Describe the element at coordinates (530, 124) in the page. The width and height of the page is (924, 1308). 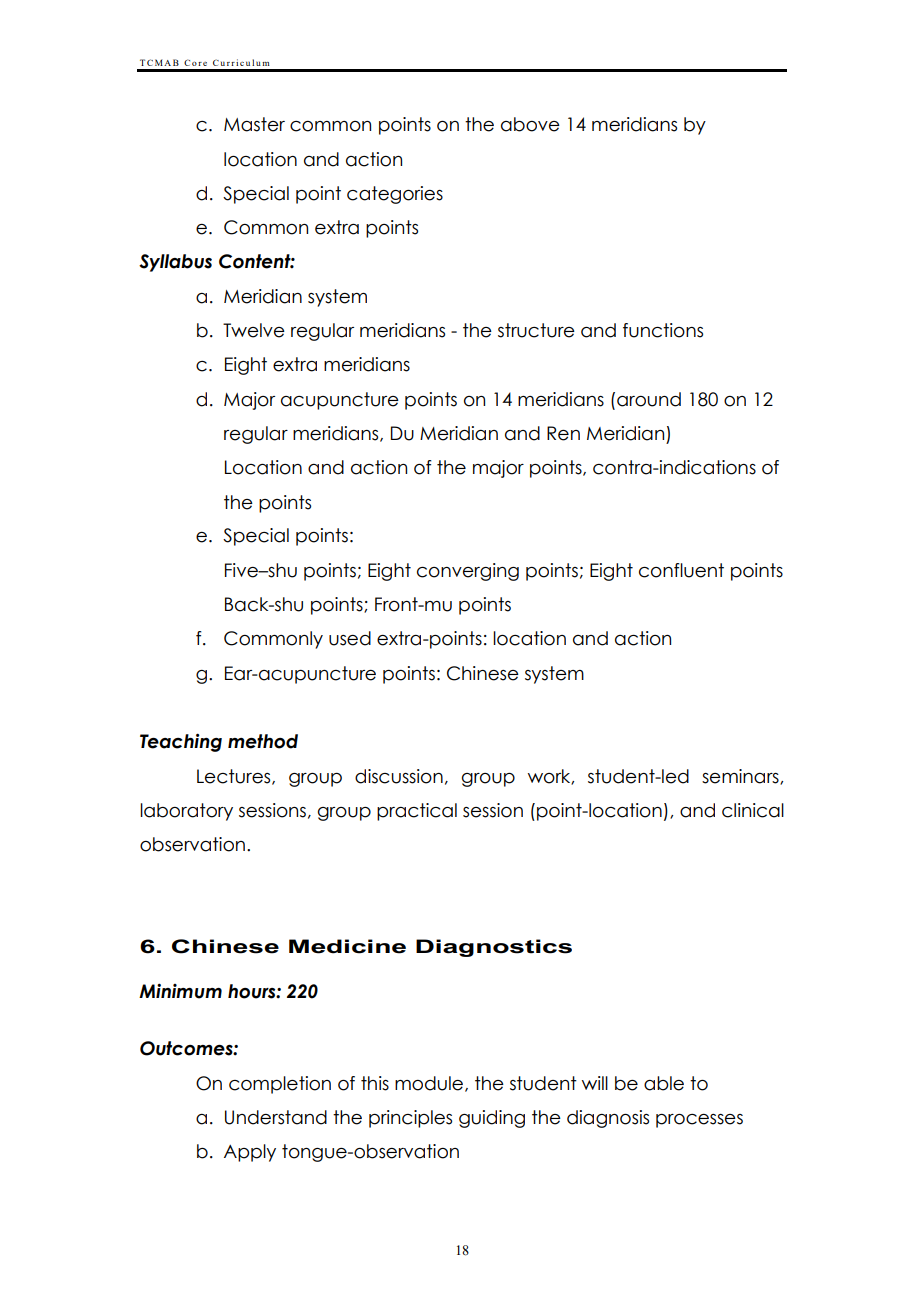
I see `above` at that location.
